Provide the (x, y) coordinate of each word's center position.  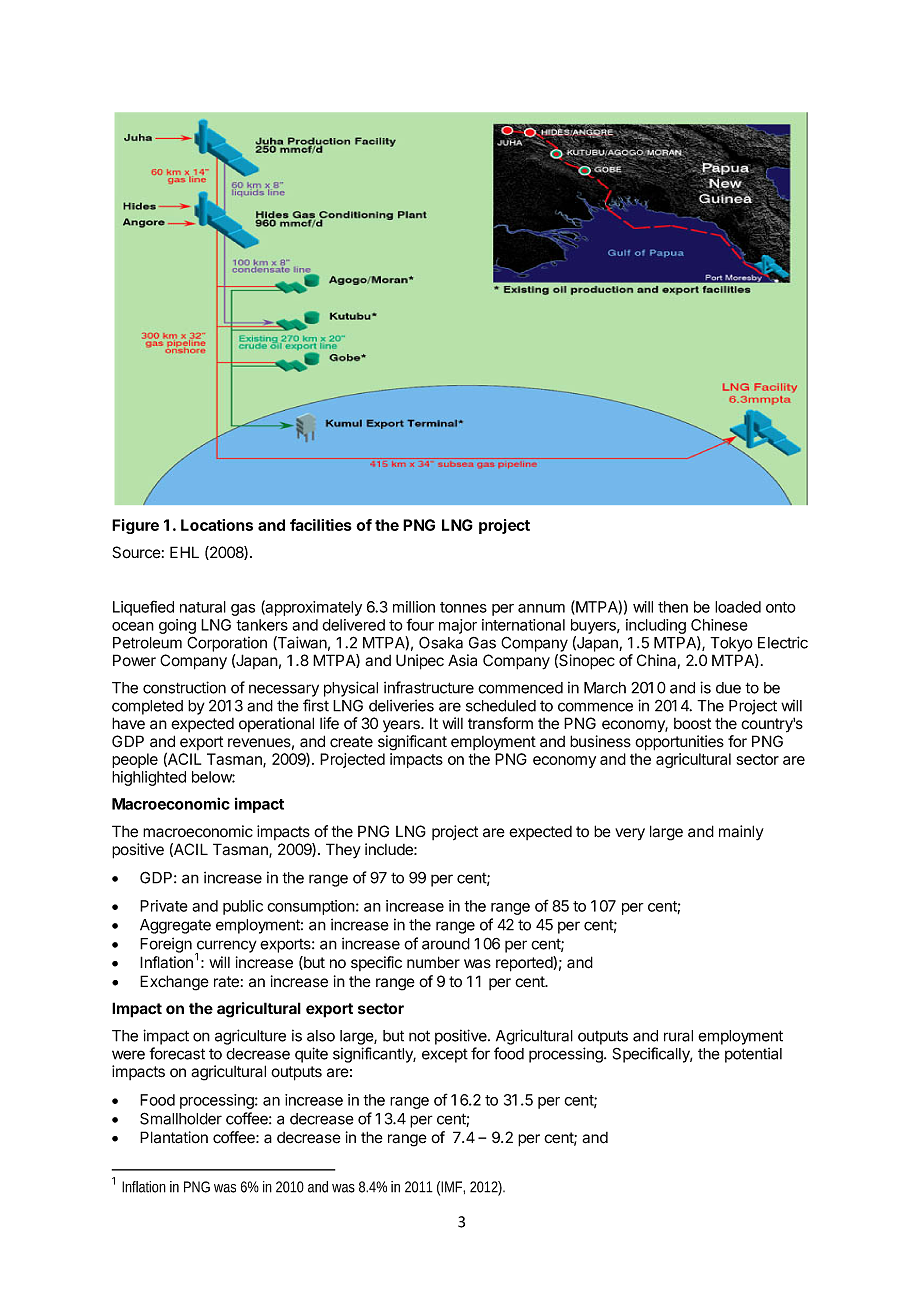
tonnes (463, 607)
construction (184, 687)
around (446, 944)
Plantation (174, 1137)
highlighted (149, 778)
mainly (741, 833)
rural (678, 1036)
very (630, 834)
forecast (177, 1053)
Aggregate (175, 926)
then (673, 607)
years (402, 726)
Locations (217, 525)
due (728, 688)
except (445, 1056)
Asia (462, 660)
